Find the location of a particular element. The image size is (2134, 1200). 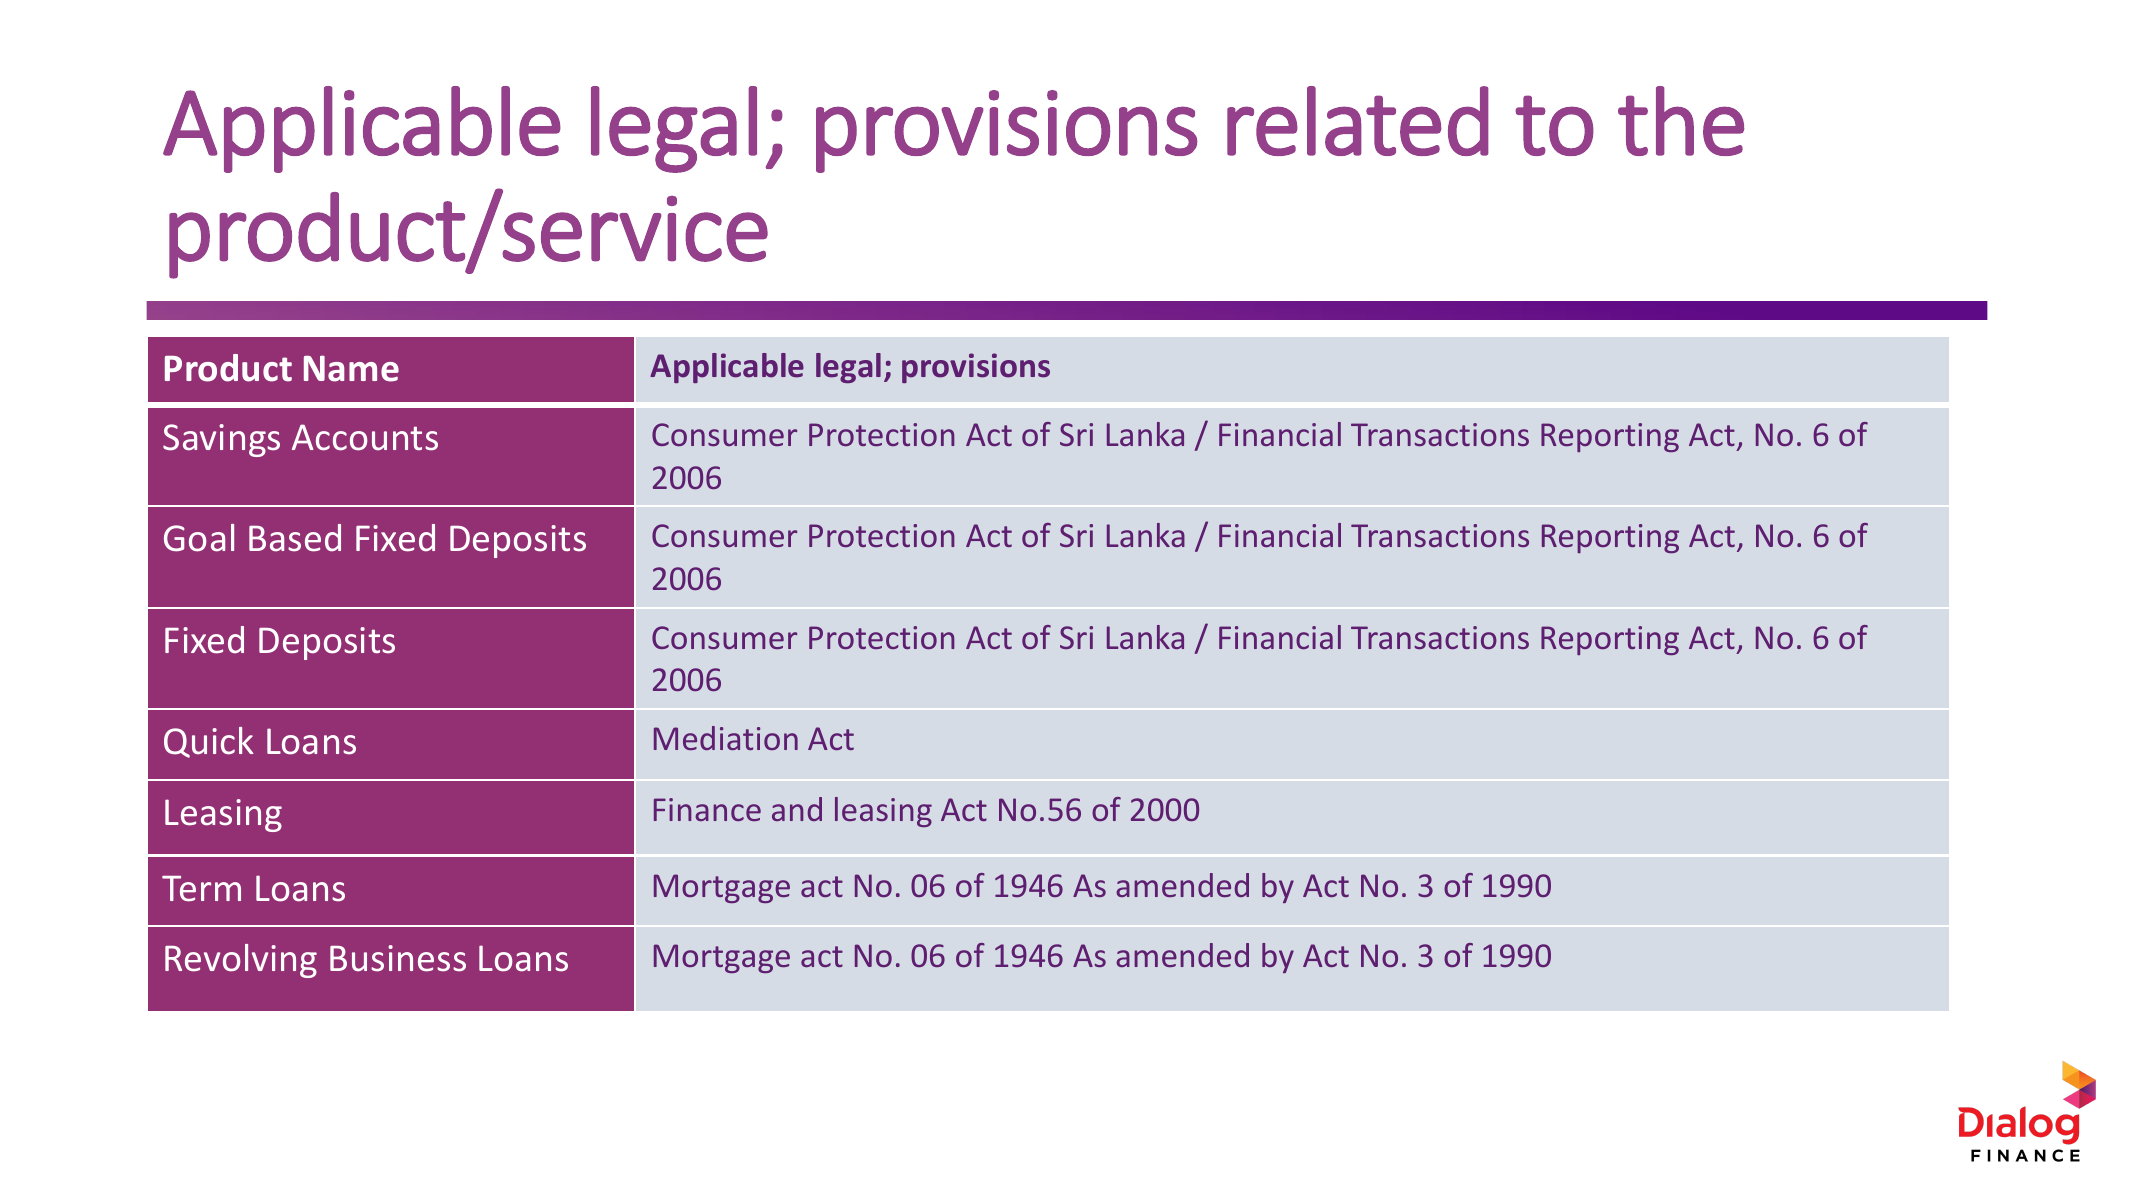

Accounts is located at coordinates (365, 437).
